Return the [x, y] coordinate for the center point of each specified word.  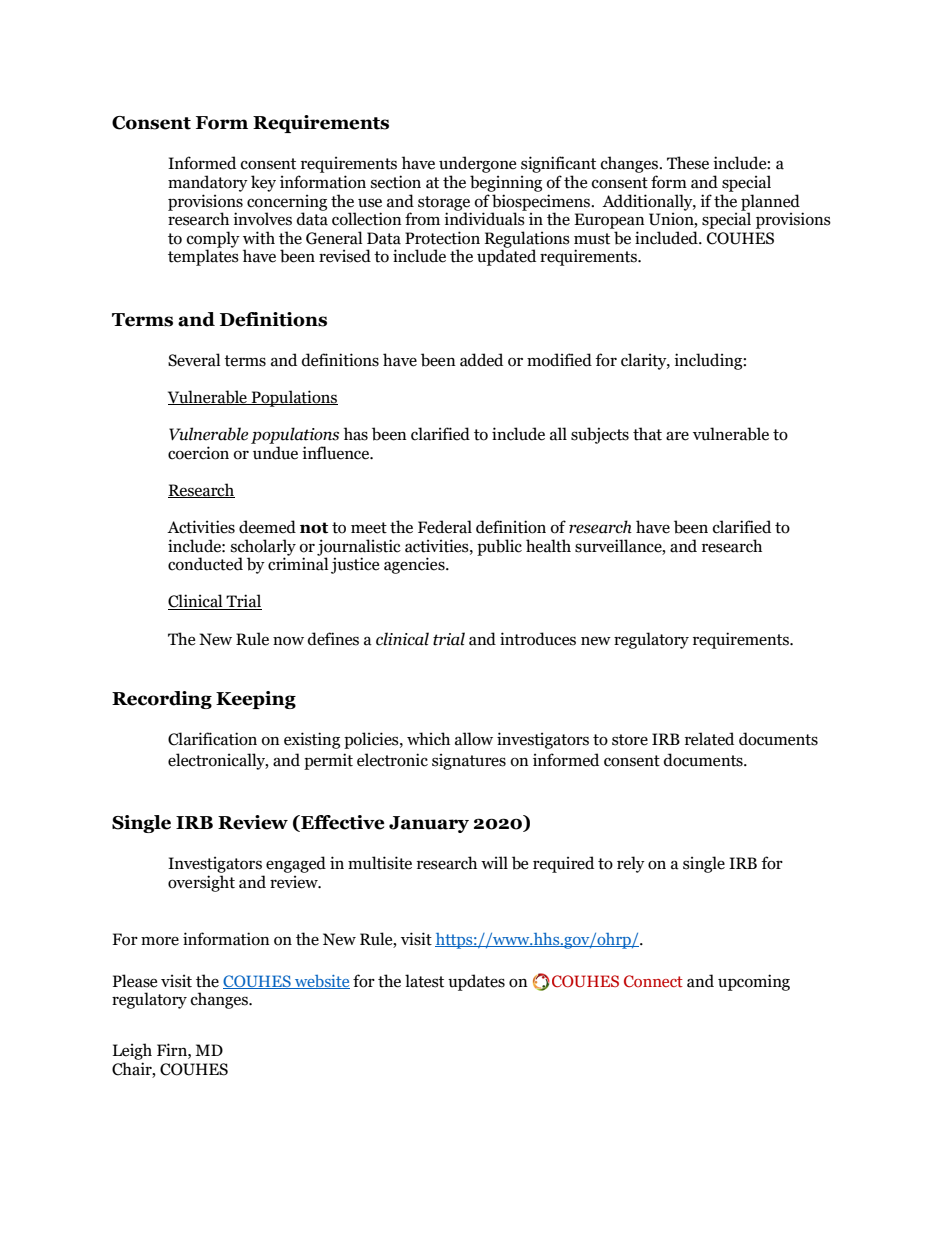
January [429, 824]
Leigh [132, 1051]
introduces [538, 639]
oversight [201, 883]
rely [631, 864]
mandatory [208, 183]
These [688, 163]
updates [476, 982]
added [481, 360]
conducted [205, 564]
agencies [415, 565]
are [677, 436]
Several [194, 360]
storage [444, 204]
